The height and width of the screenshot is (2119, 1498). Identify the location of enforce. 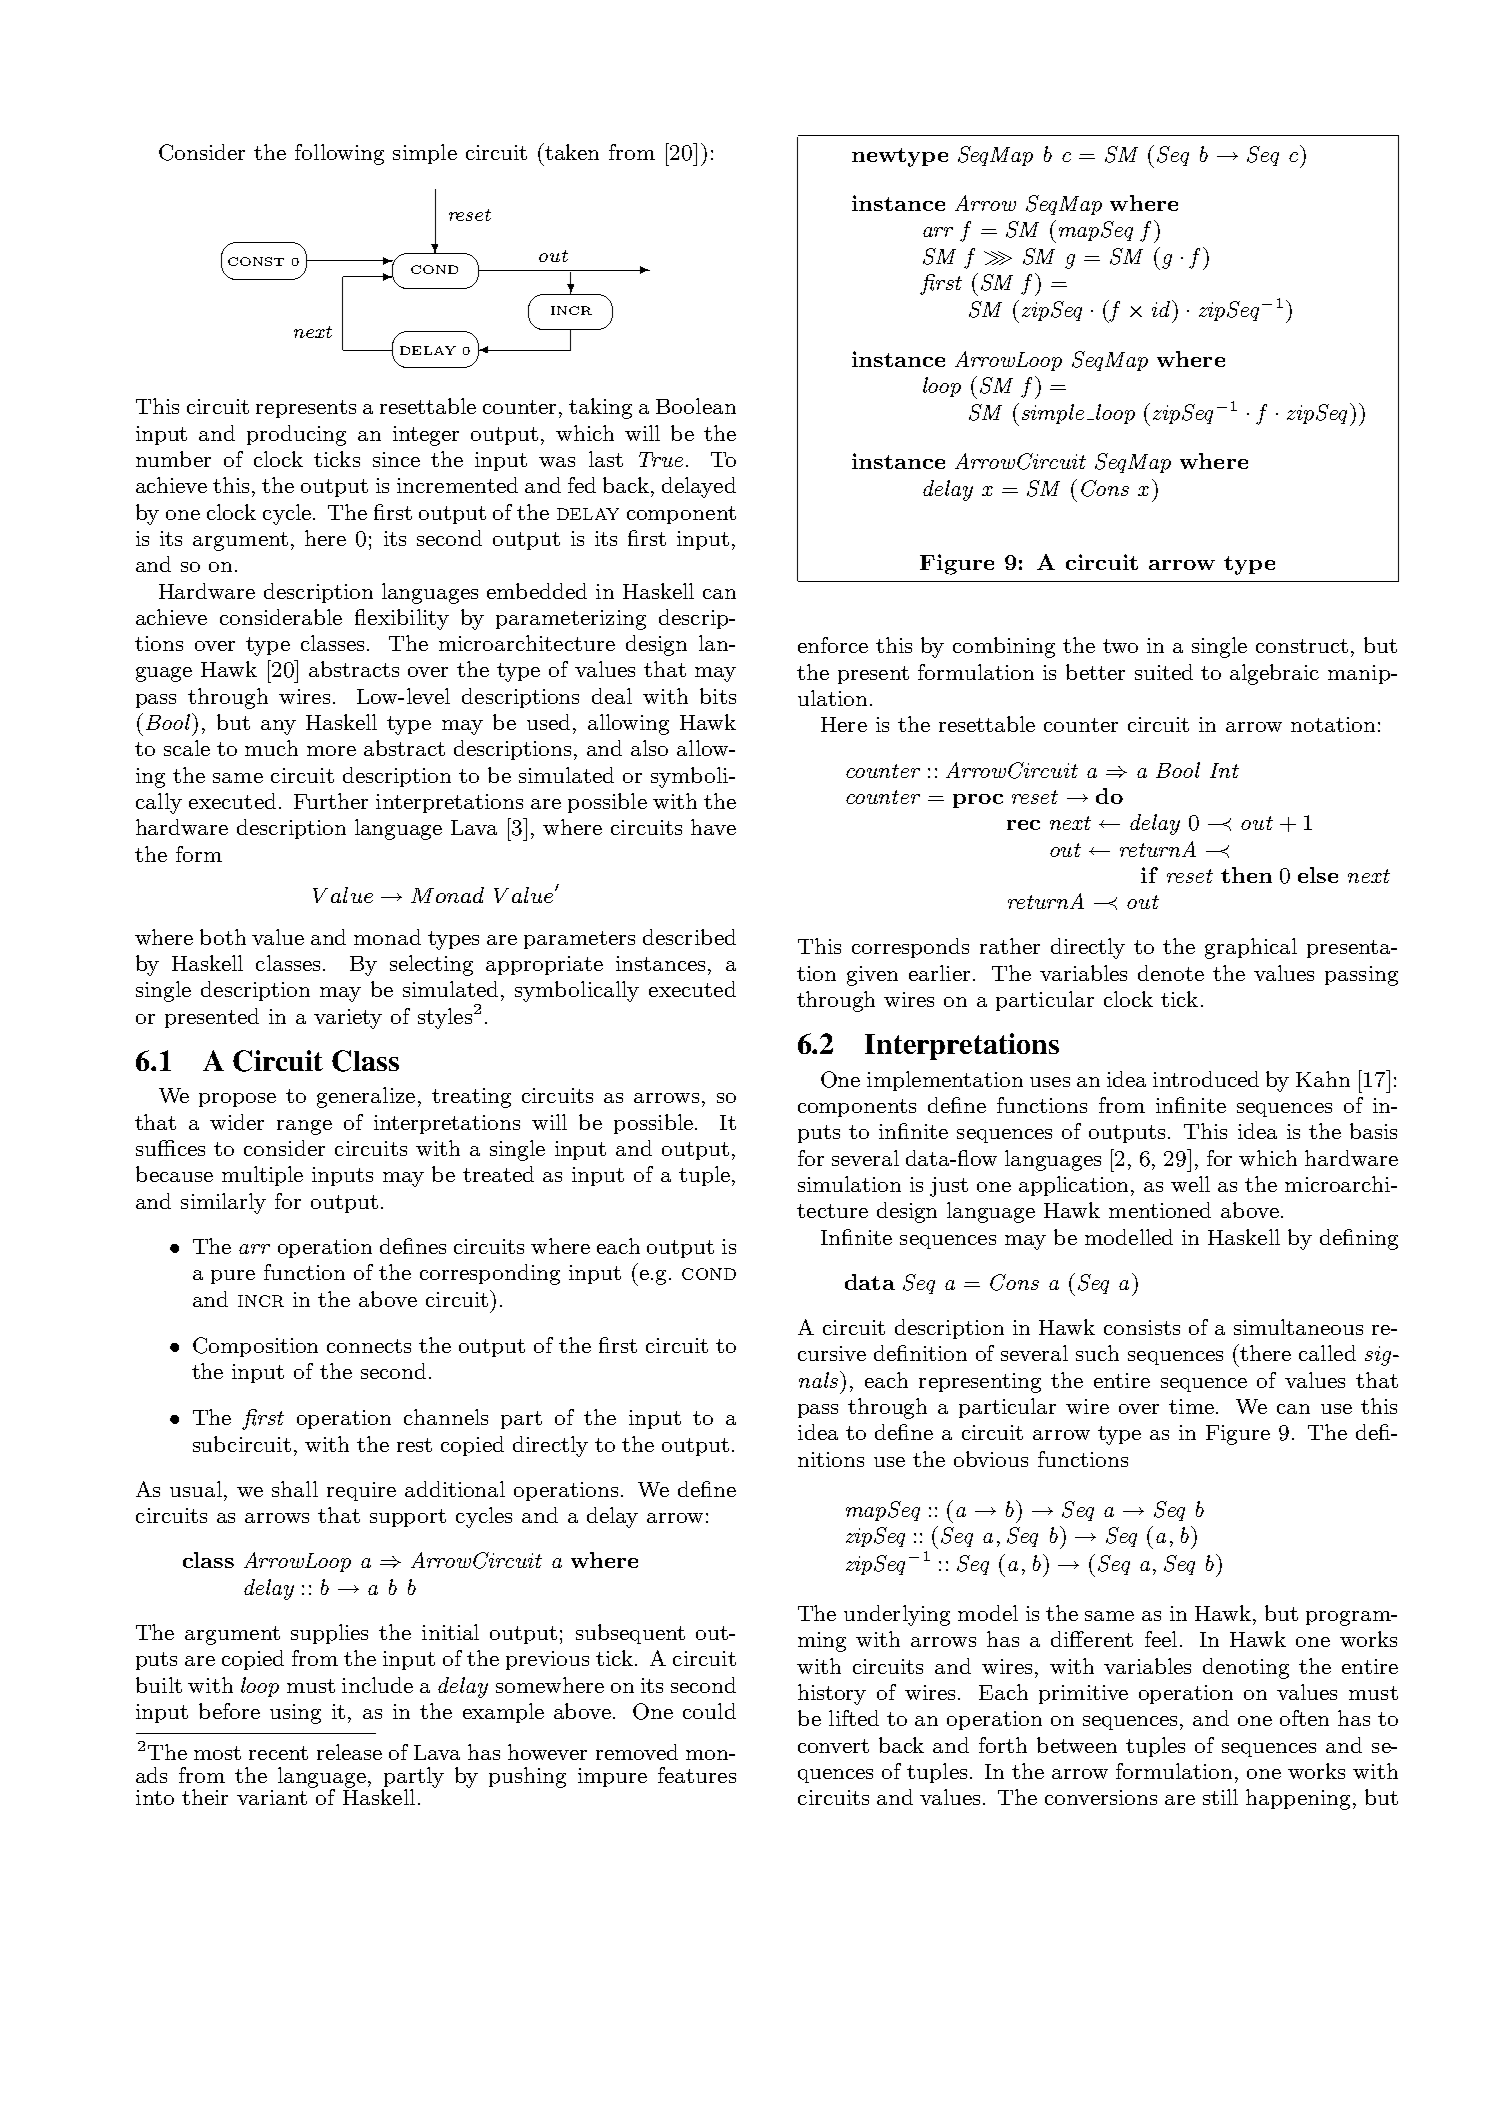
(833, 645).
